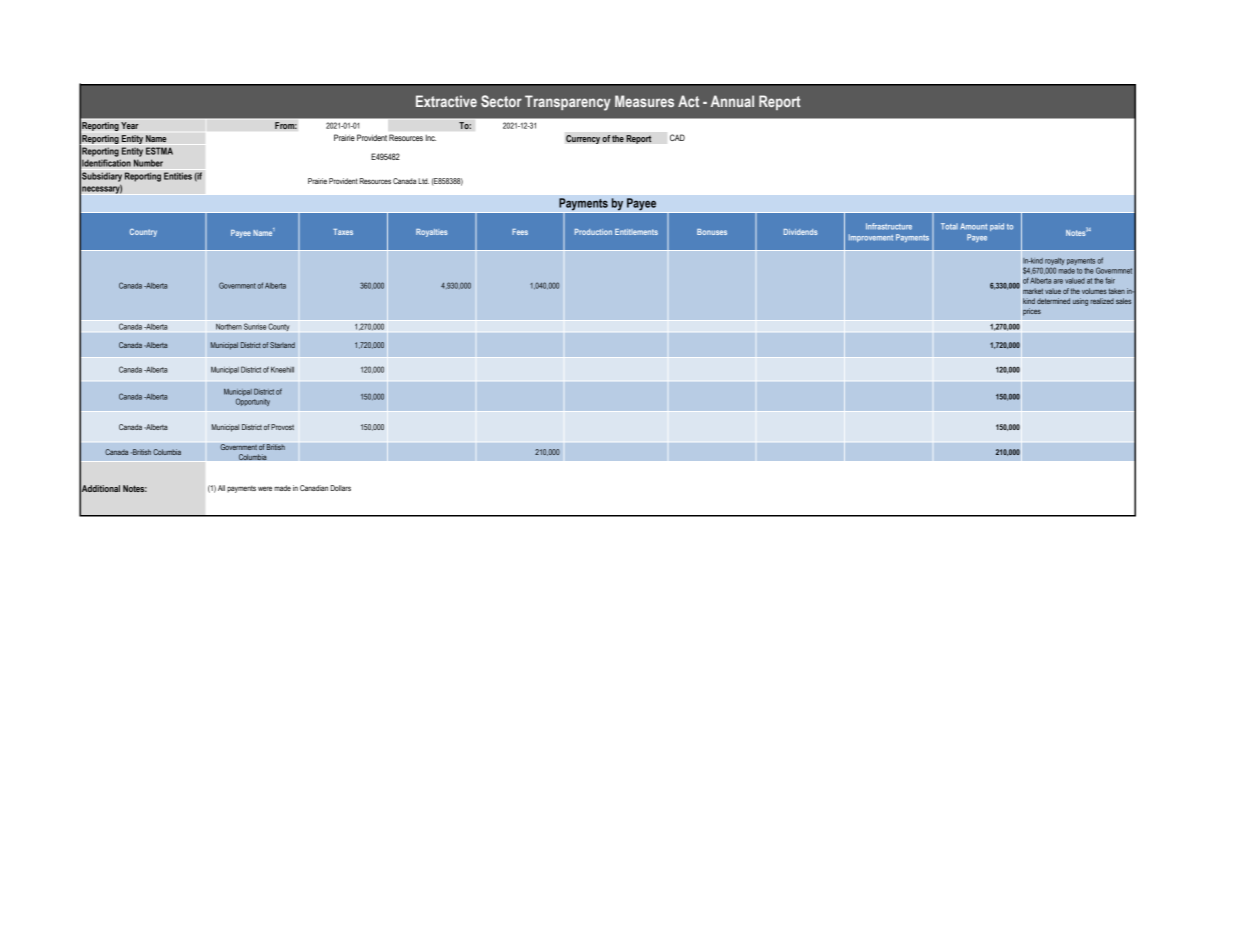 This screenshot has width=1233, height=952. I want to click on using, so click(1080, 302).
